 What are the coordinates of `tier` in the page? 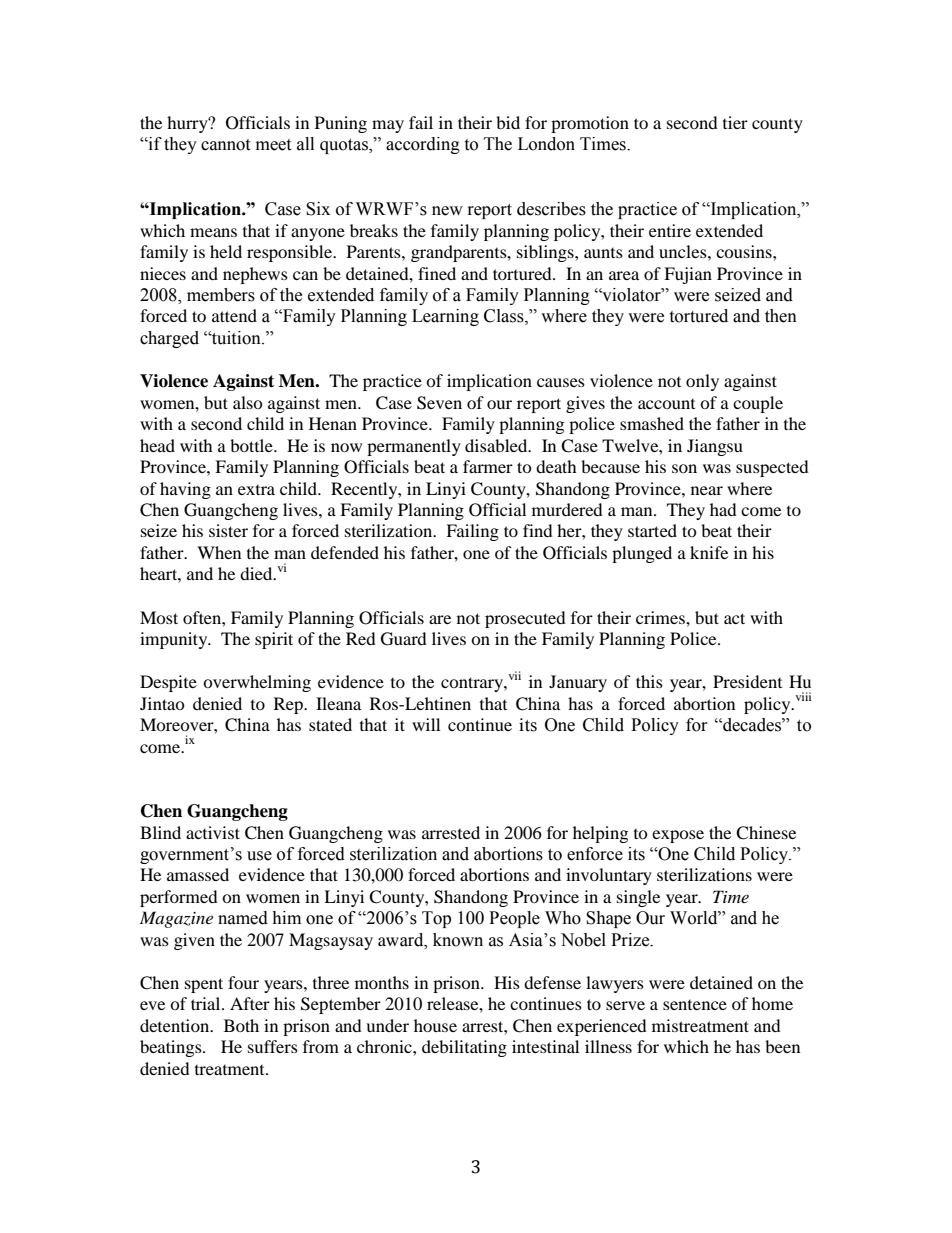 It's located at (735, 122).
